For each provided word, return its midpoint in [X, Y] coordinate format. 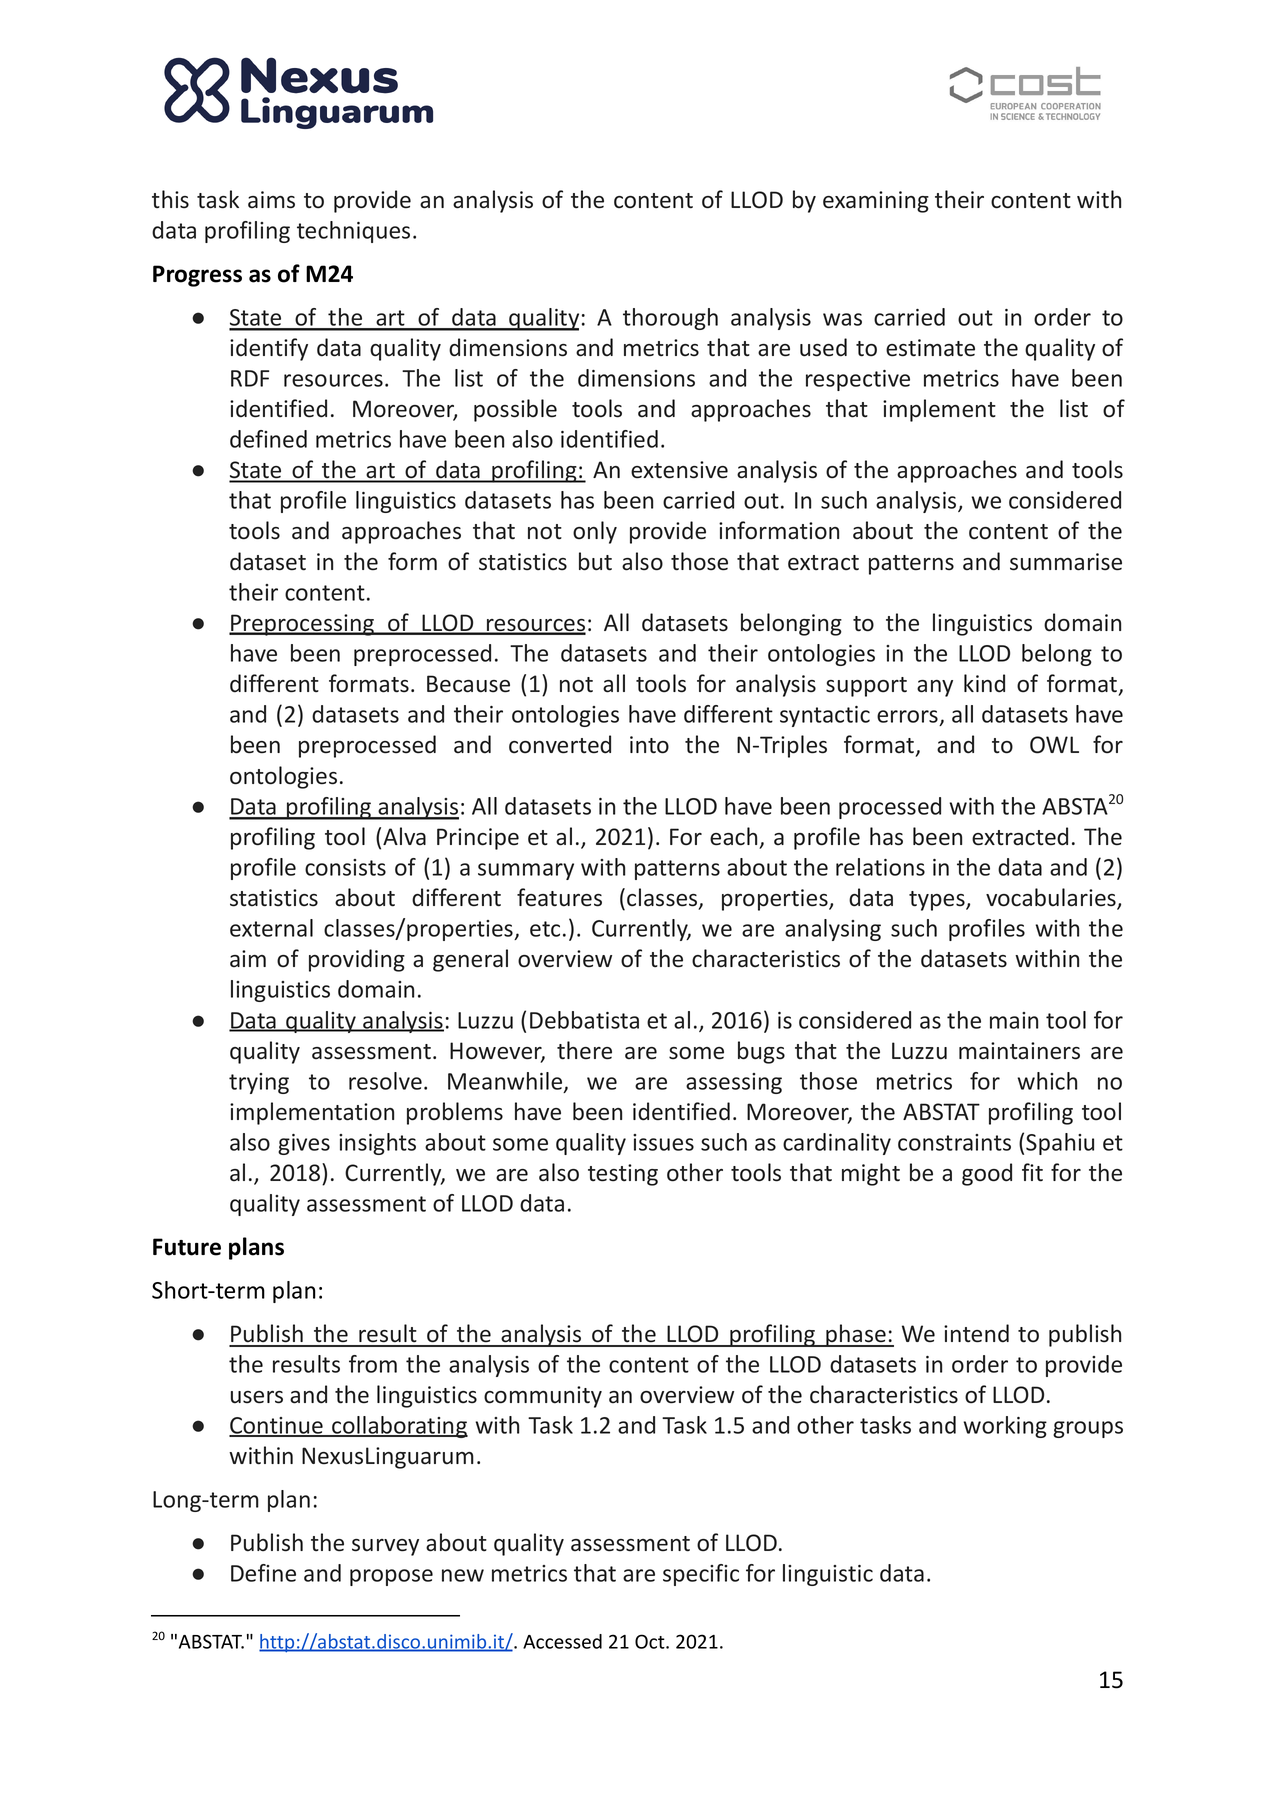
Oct [651, 1641]
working [1005, 1427]
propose [391, 1577]
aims [271, 200]
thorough [670, 319]
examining [876, 202]
